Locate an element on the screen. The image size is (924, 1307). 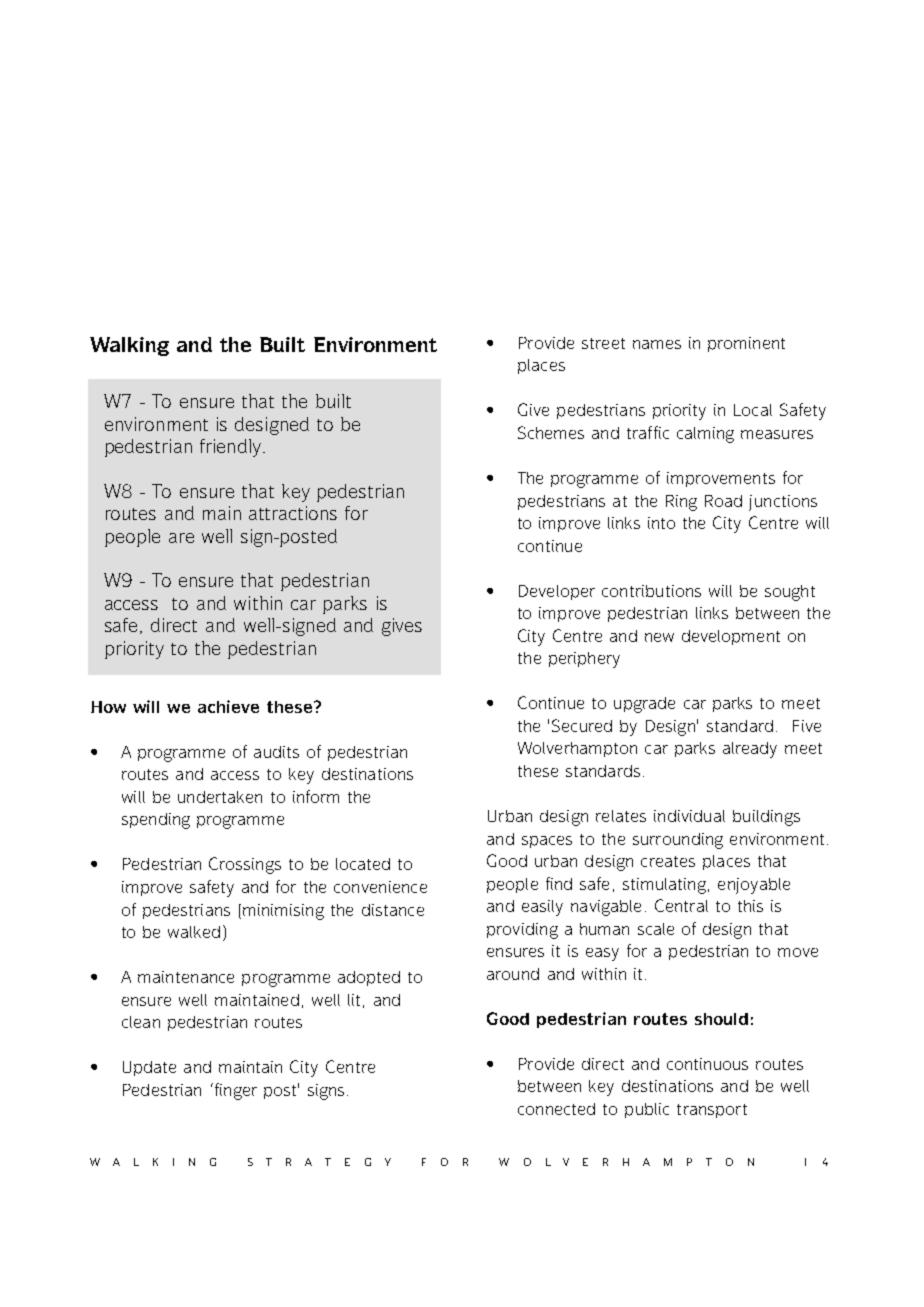
prominent is located at coordinates (746, 344).
